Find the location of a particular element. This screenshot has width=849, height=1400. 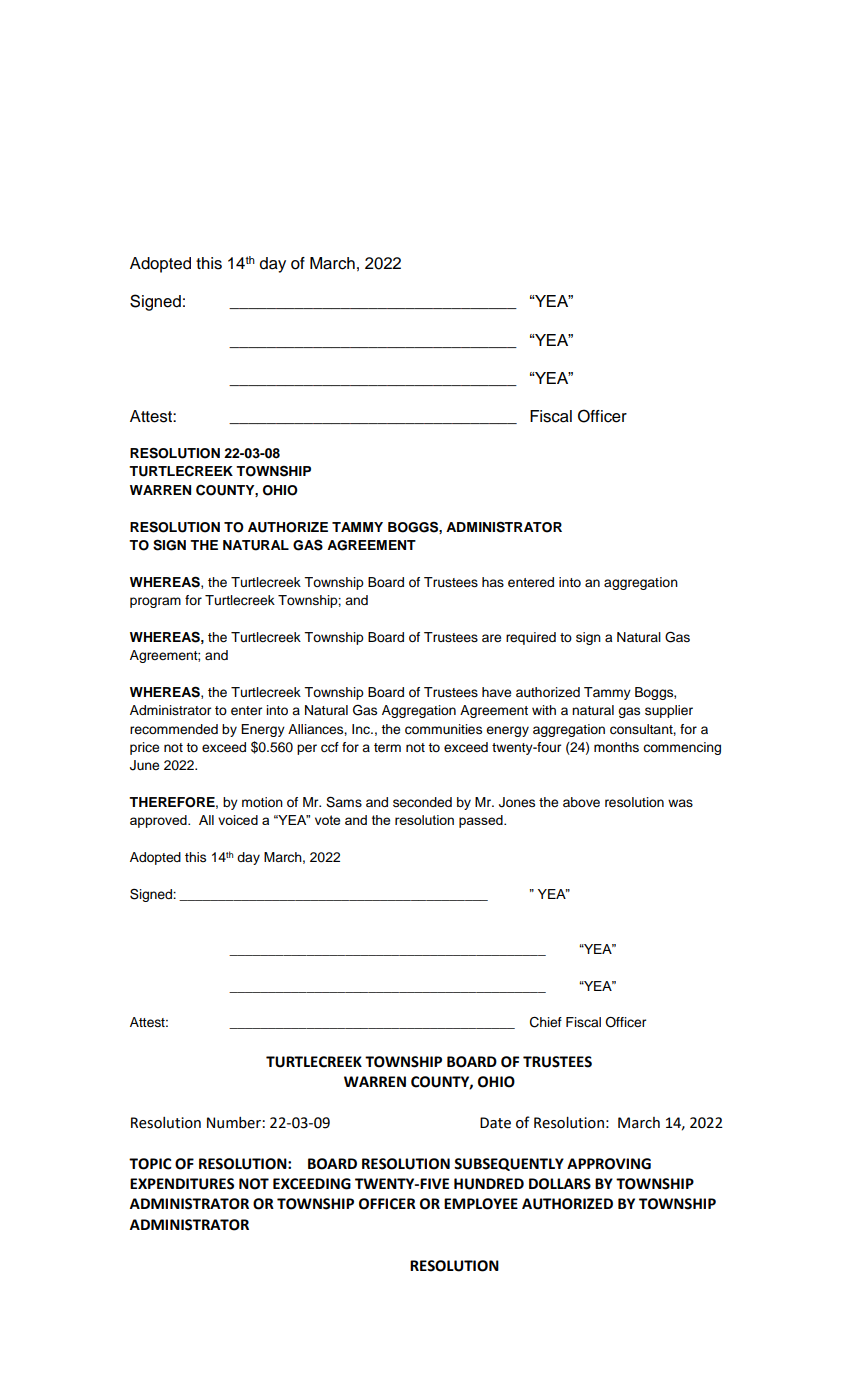

seconded is located at coordinates (422, 802).
